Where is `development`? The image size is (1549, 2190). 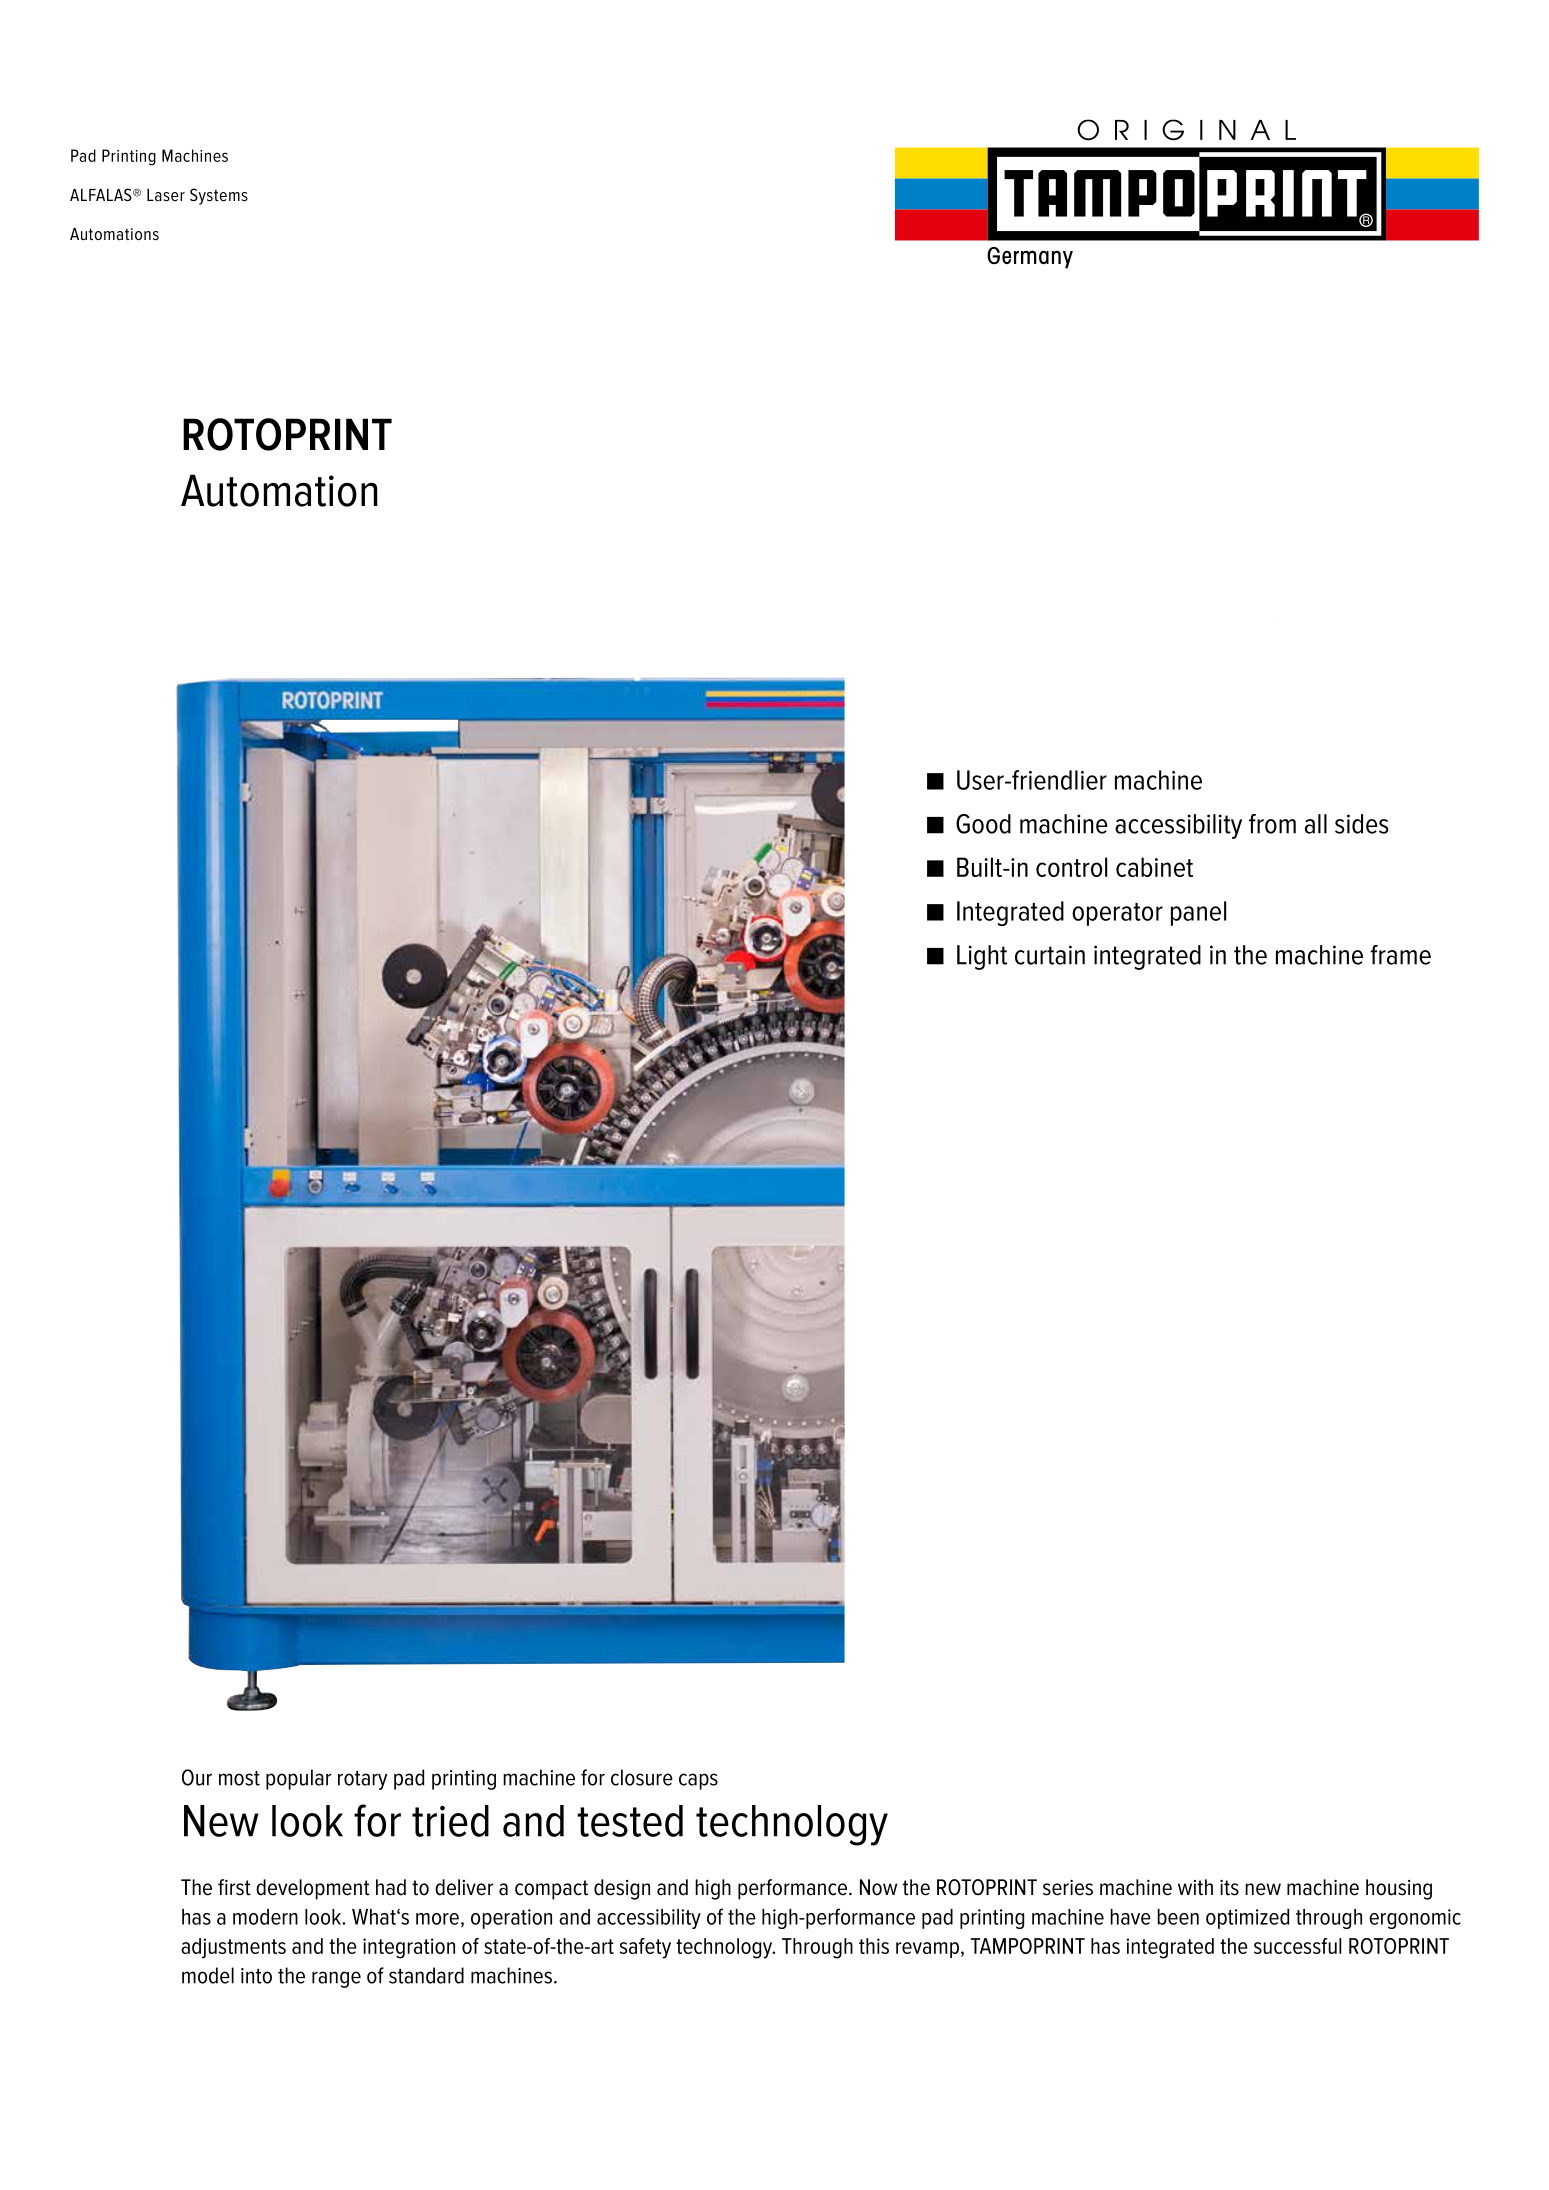
development is located at coordinates (313, 1889).
